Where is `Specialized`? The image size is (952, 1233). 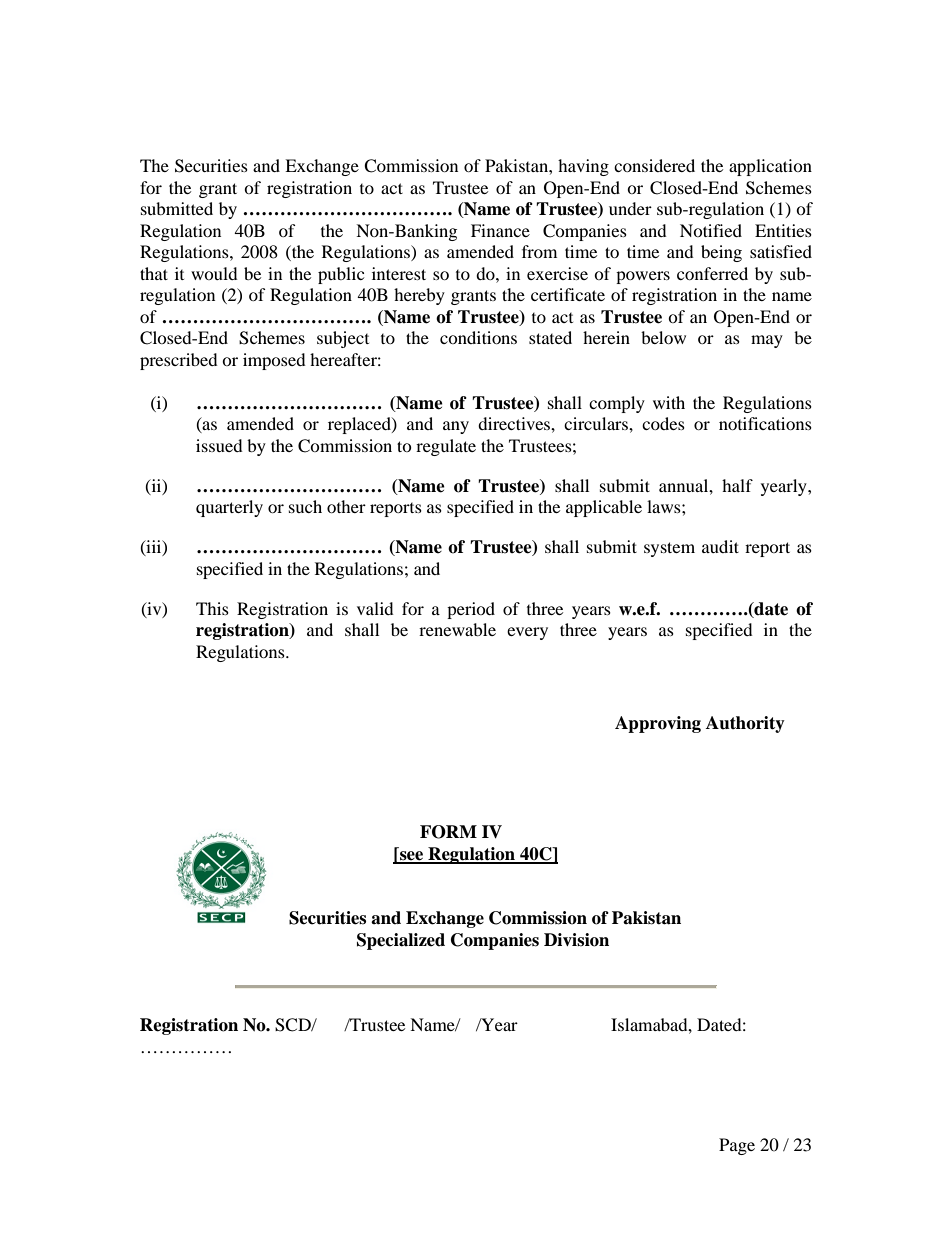
Specialized is located at coordinates (401, 941).
